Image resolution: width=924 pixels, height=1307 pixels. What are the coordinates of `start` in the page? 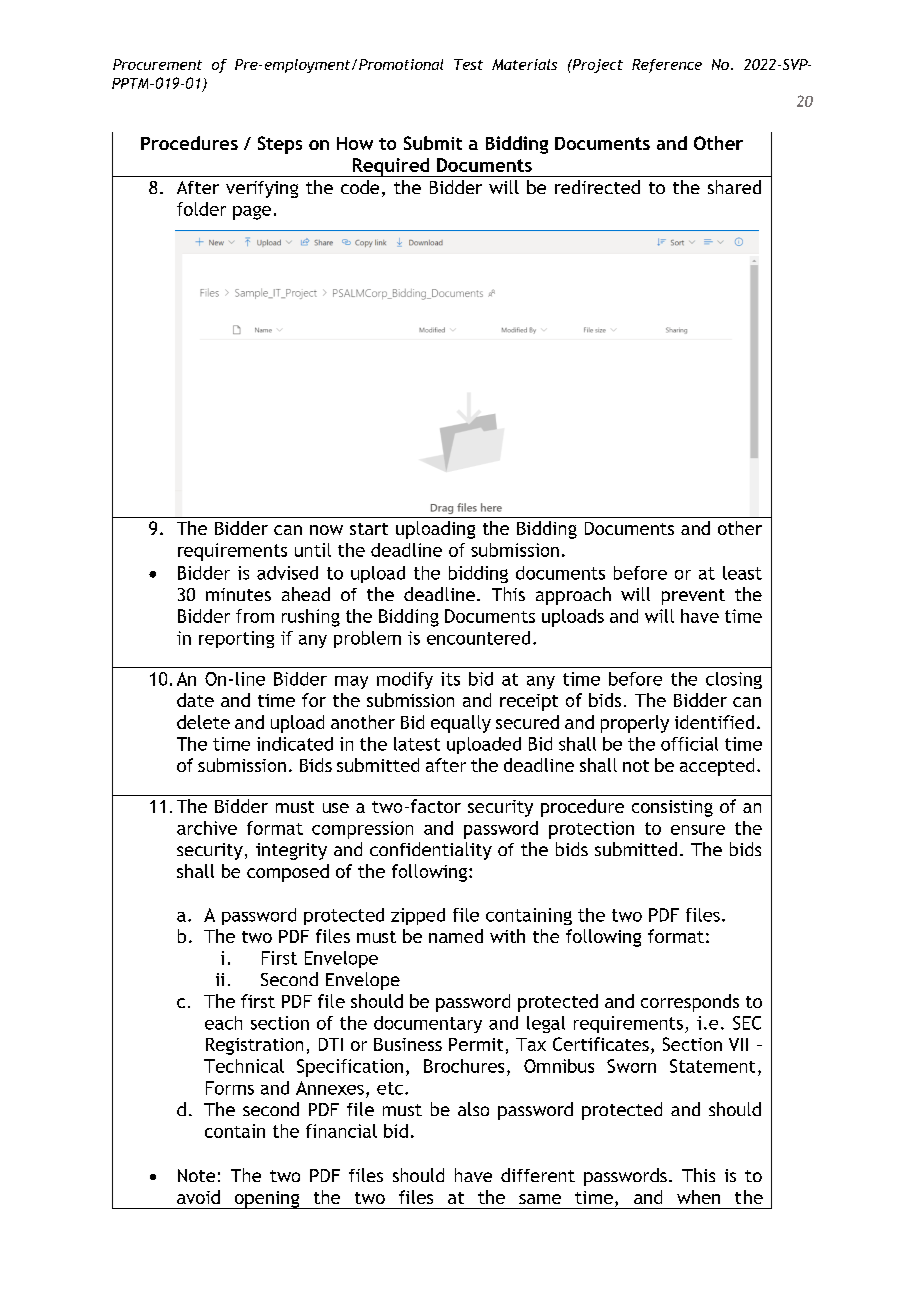 It's located at (369, 529).
